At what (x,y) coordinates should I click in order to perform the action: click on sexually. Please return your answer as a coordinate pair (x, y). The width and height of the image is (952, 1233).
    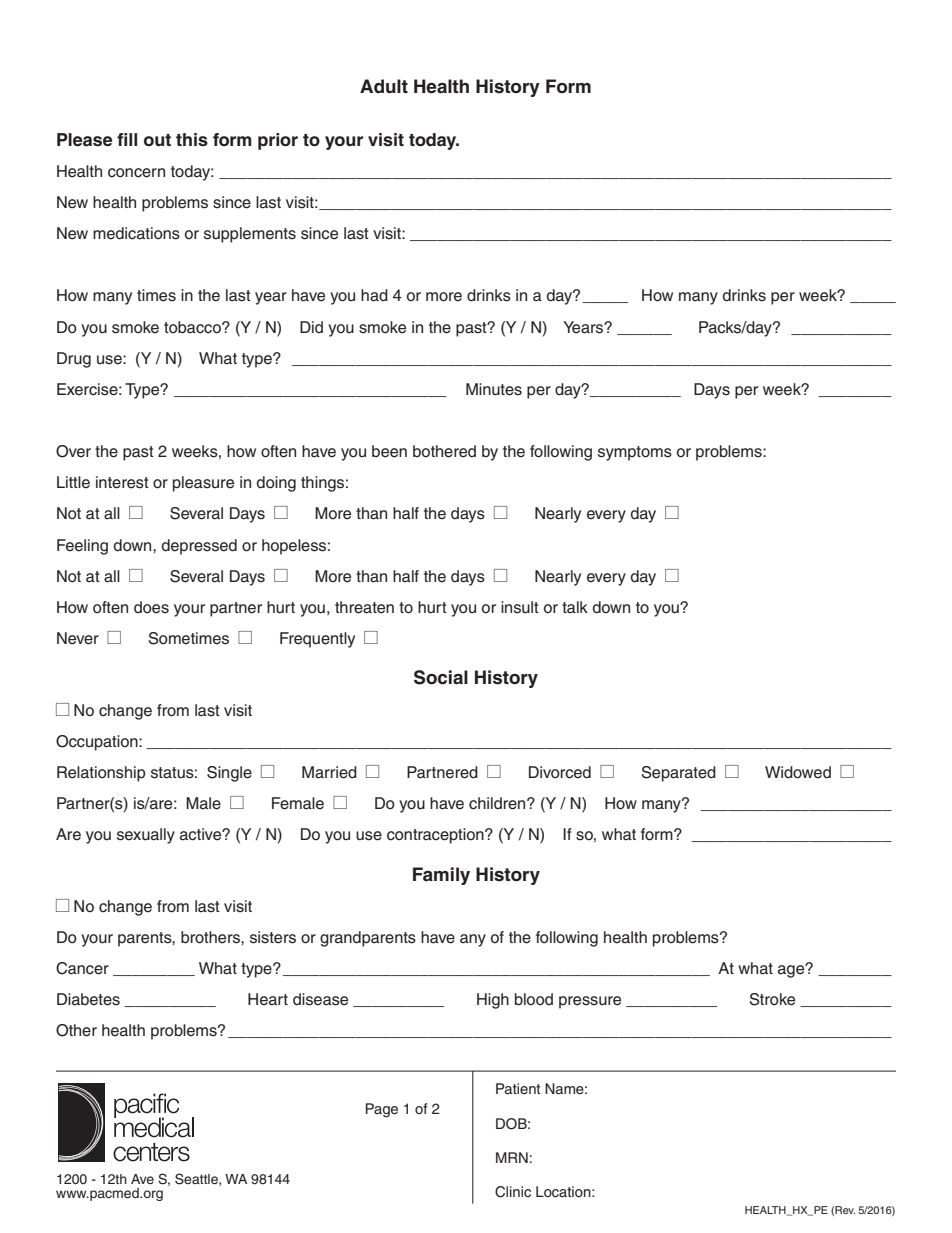
    Looking at the image, I should click on (146, 836).
